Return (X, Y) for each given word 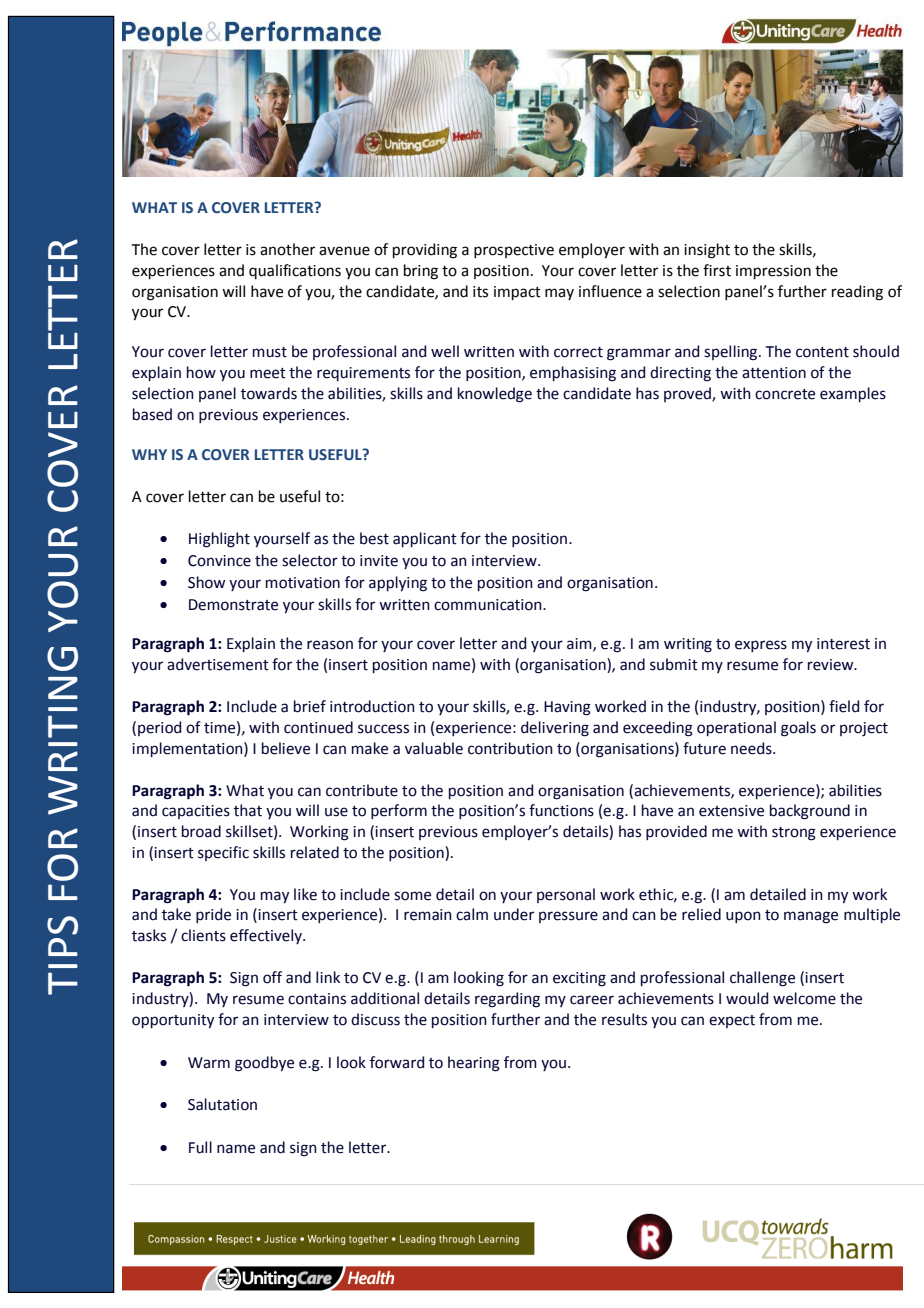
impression (773, 272)
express (761, 646)
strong (794, 834)
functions (561, 810)
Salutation (222, 1104)
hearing (474, 1064)
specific (223, 853)
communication (489, 605)
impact (517, 293)
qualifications (295, 271)
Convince (219, 561)
